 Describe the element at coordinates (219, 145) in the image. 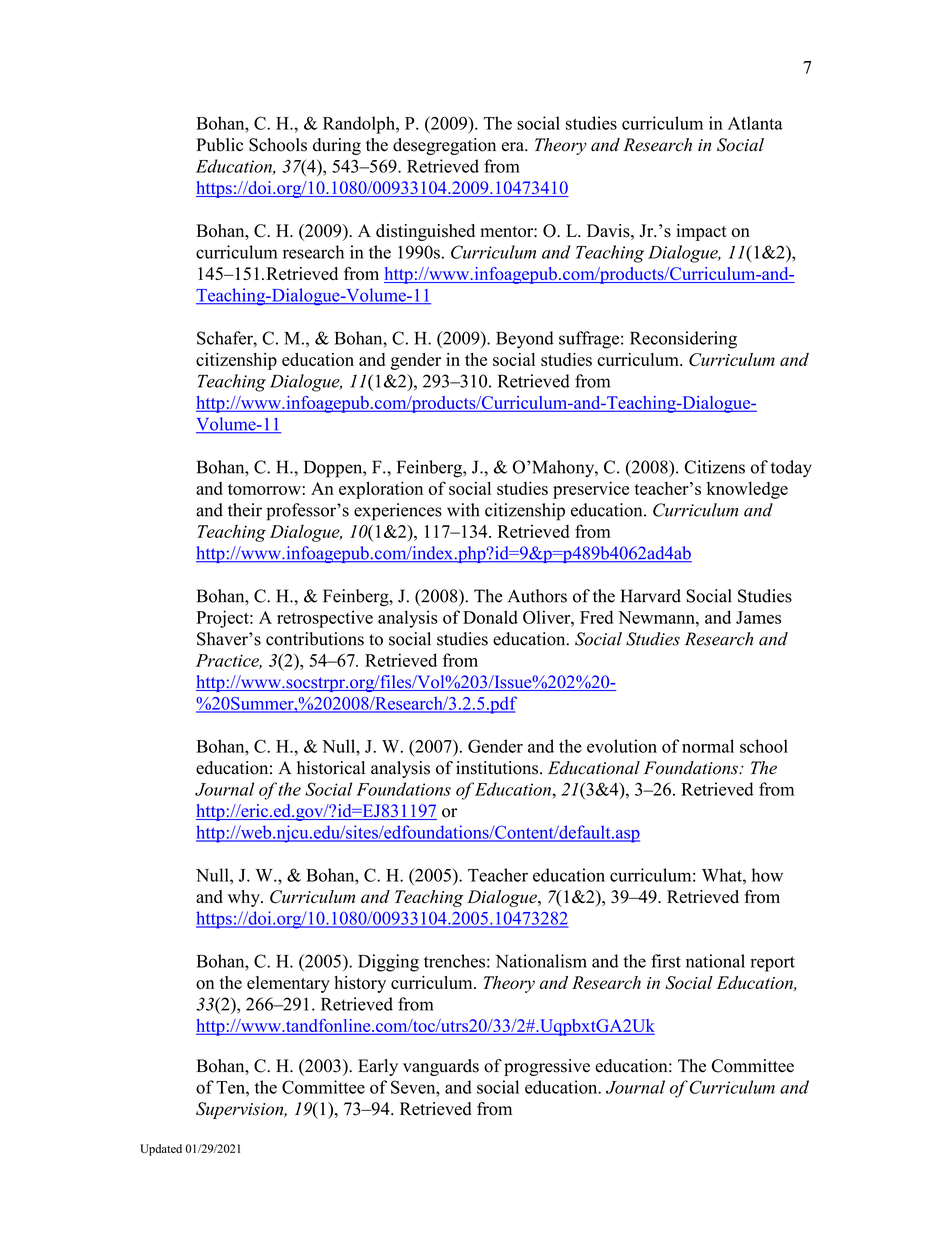

I see `Public` at that location.
